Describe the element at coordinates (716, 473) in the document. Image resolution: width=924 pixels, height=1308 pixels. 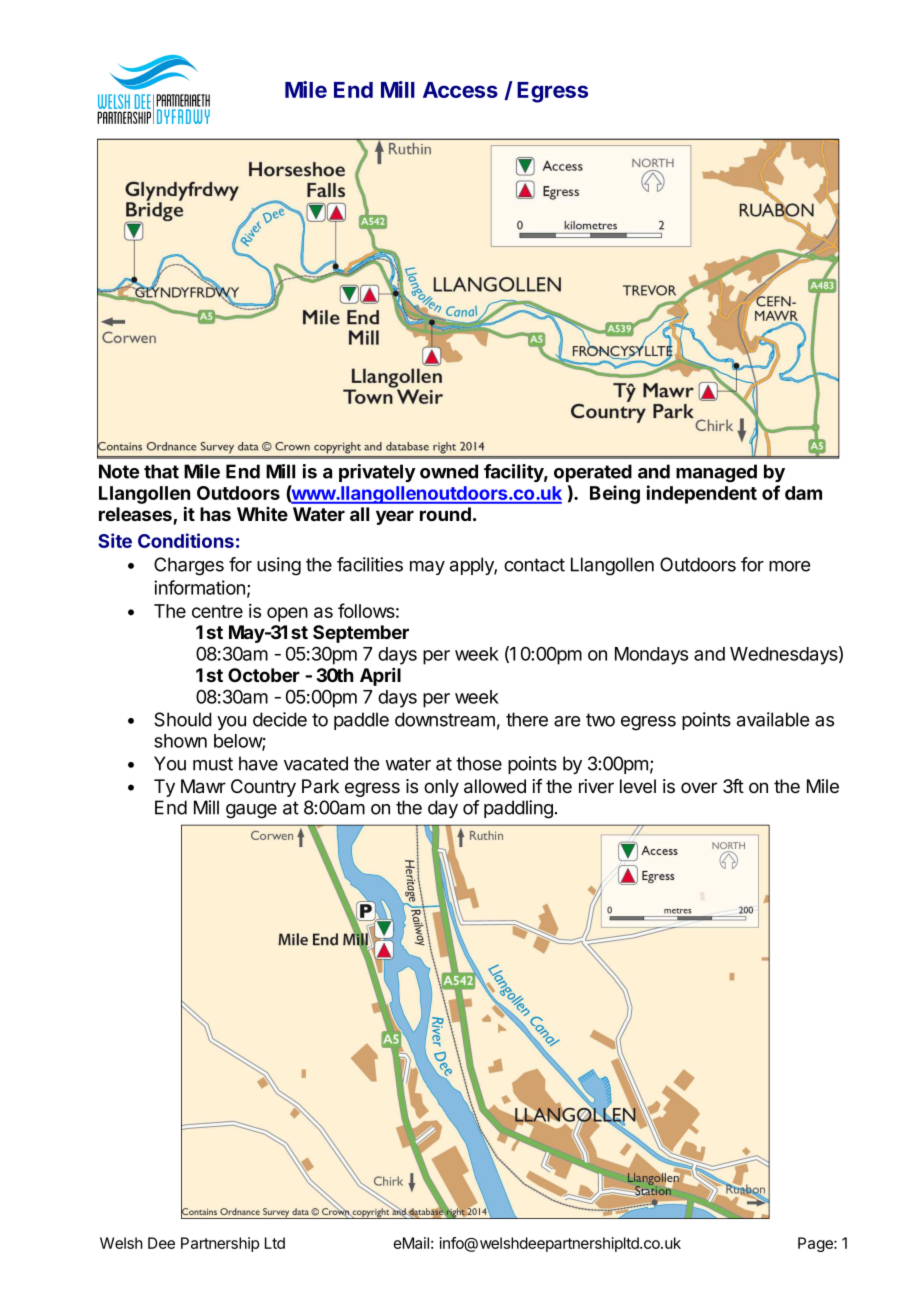
I see `managed` at that location.
